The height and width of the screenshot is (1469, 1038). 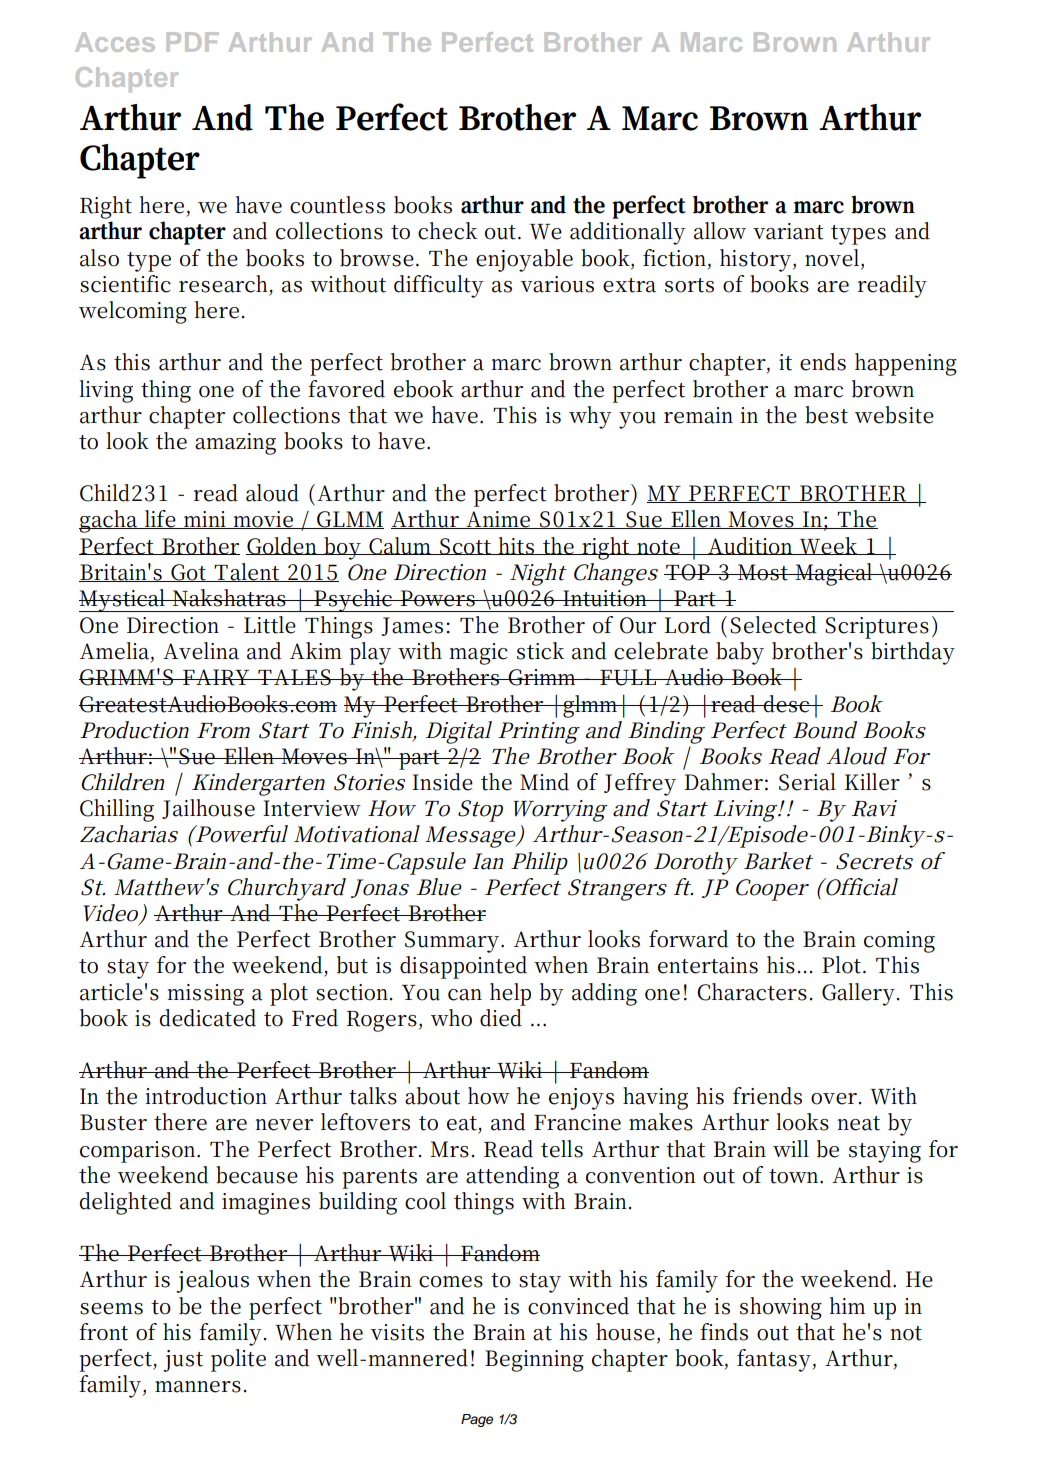 I want to click on PDF, so click(x=193, y=42).
